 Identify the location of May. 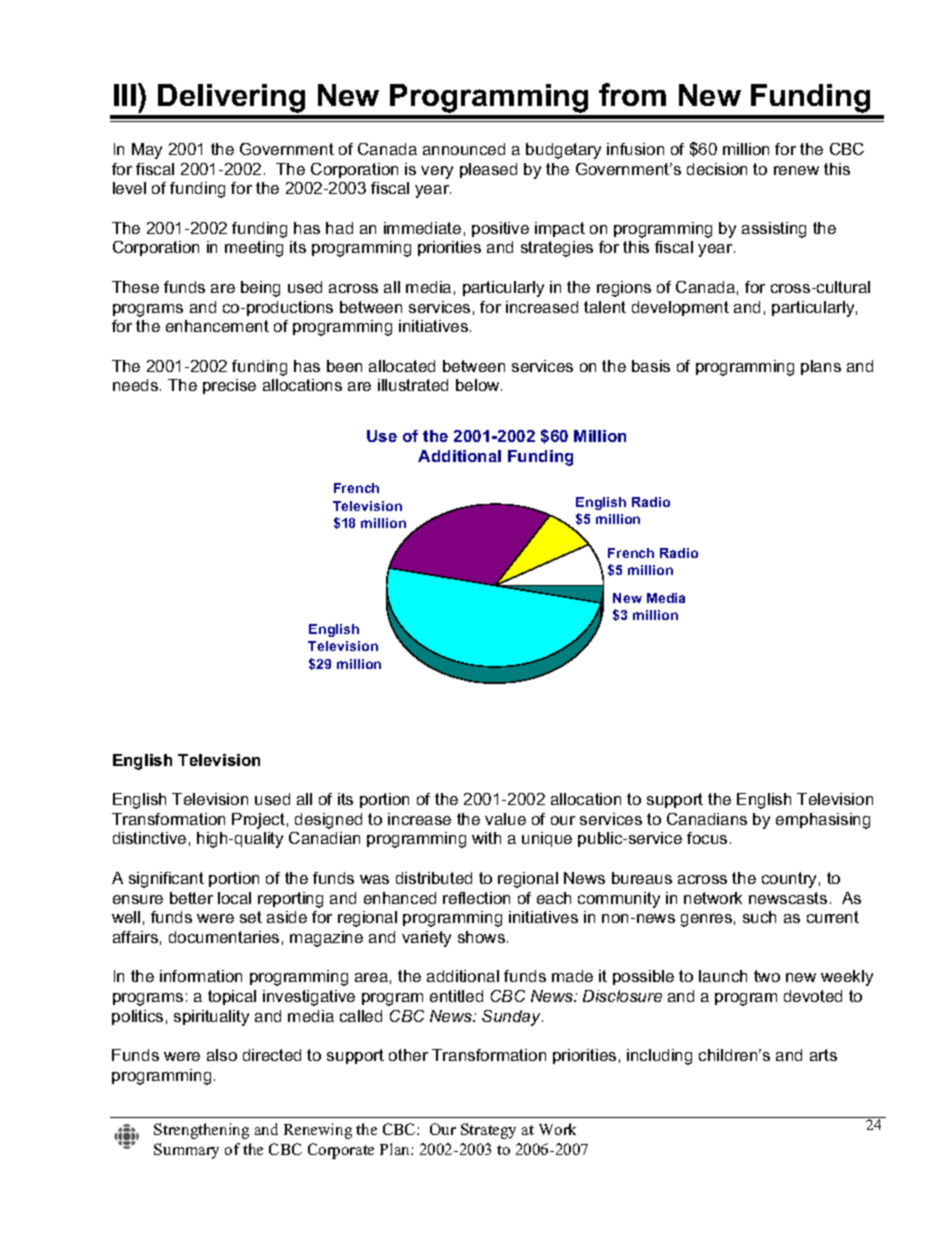
(147, 151).
